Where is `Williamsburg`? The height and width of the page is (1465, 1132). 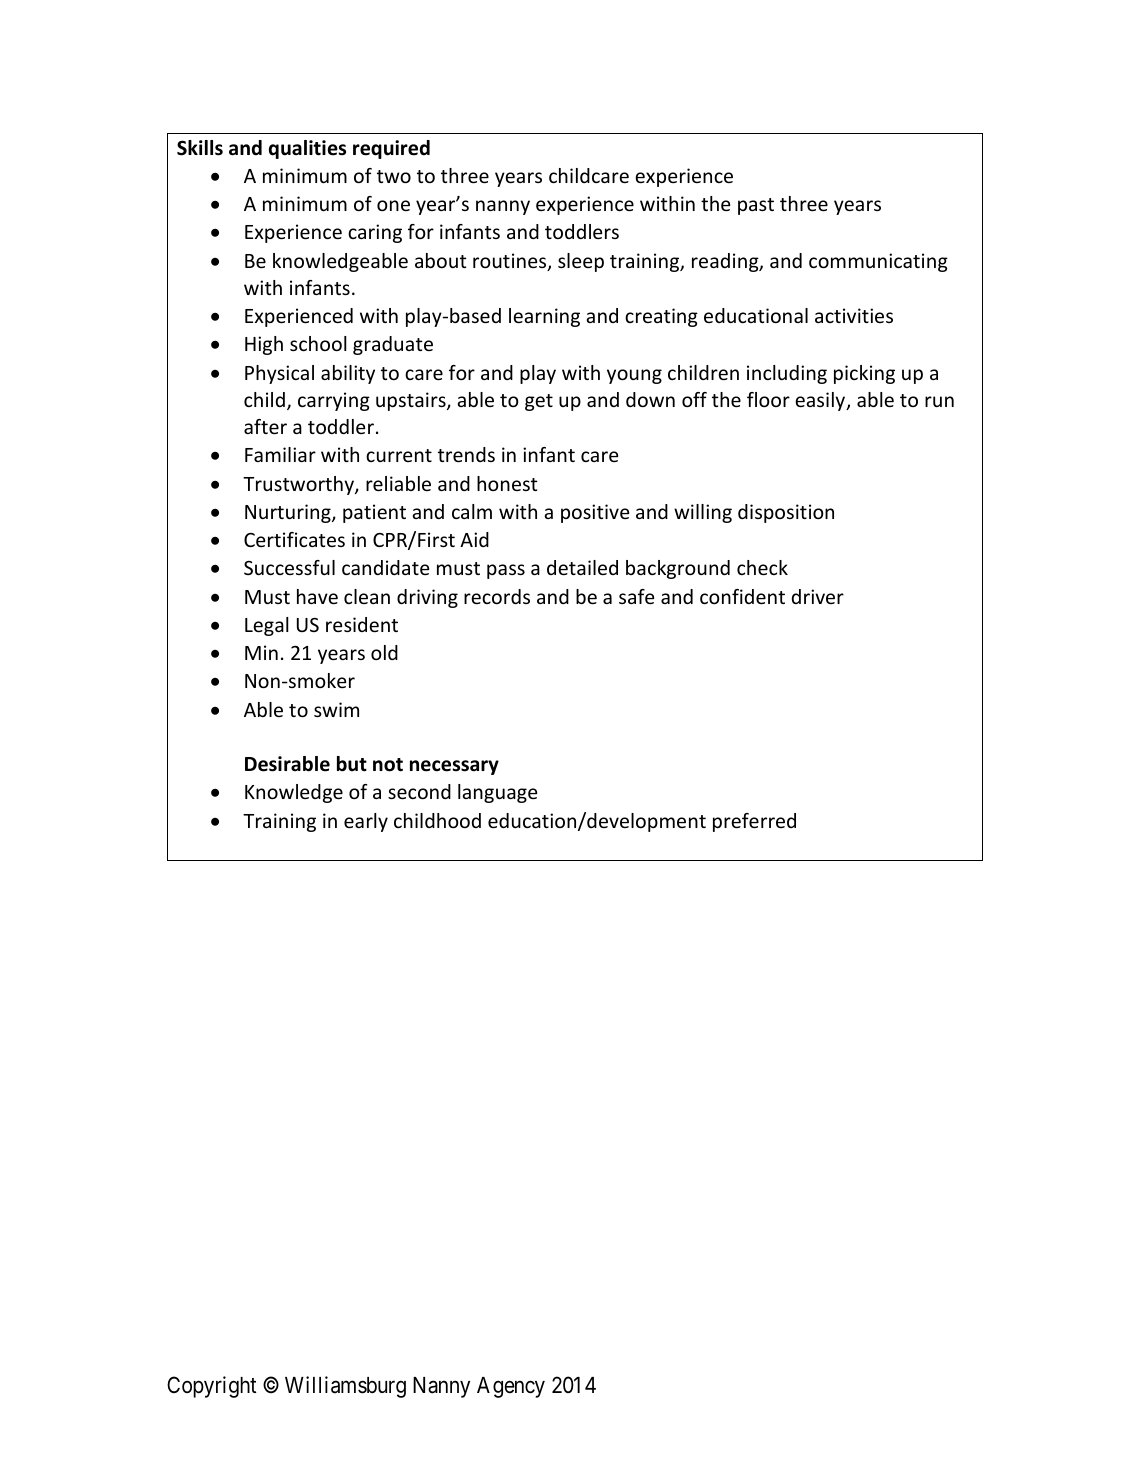
Williamsburg is located at coordinates (345, 1387).
